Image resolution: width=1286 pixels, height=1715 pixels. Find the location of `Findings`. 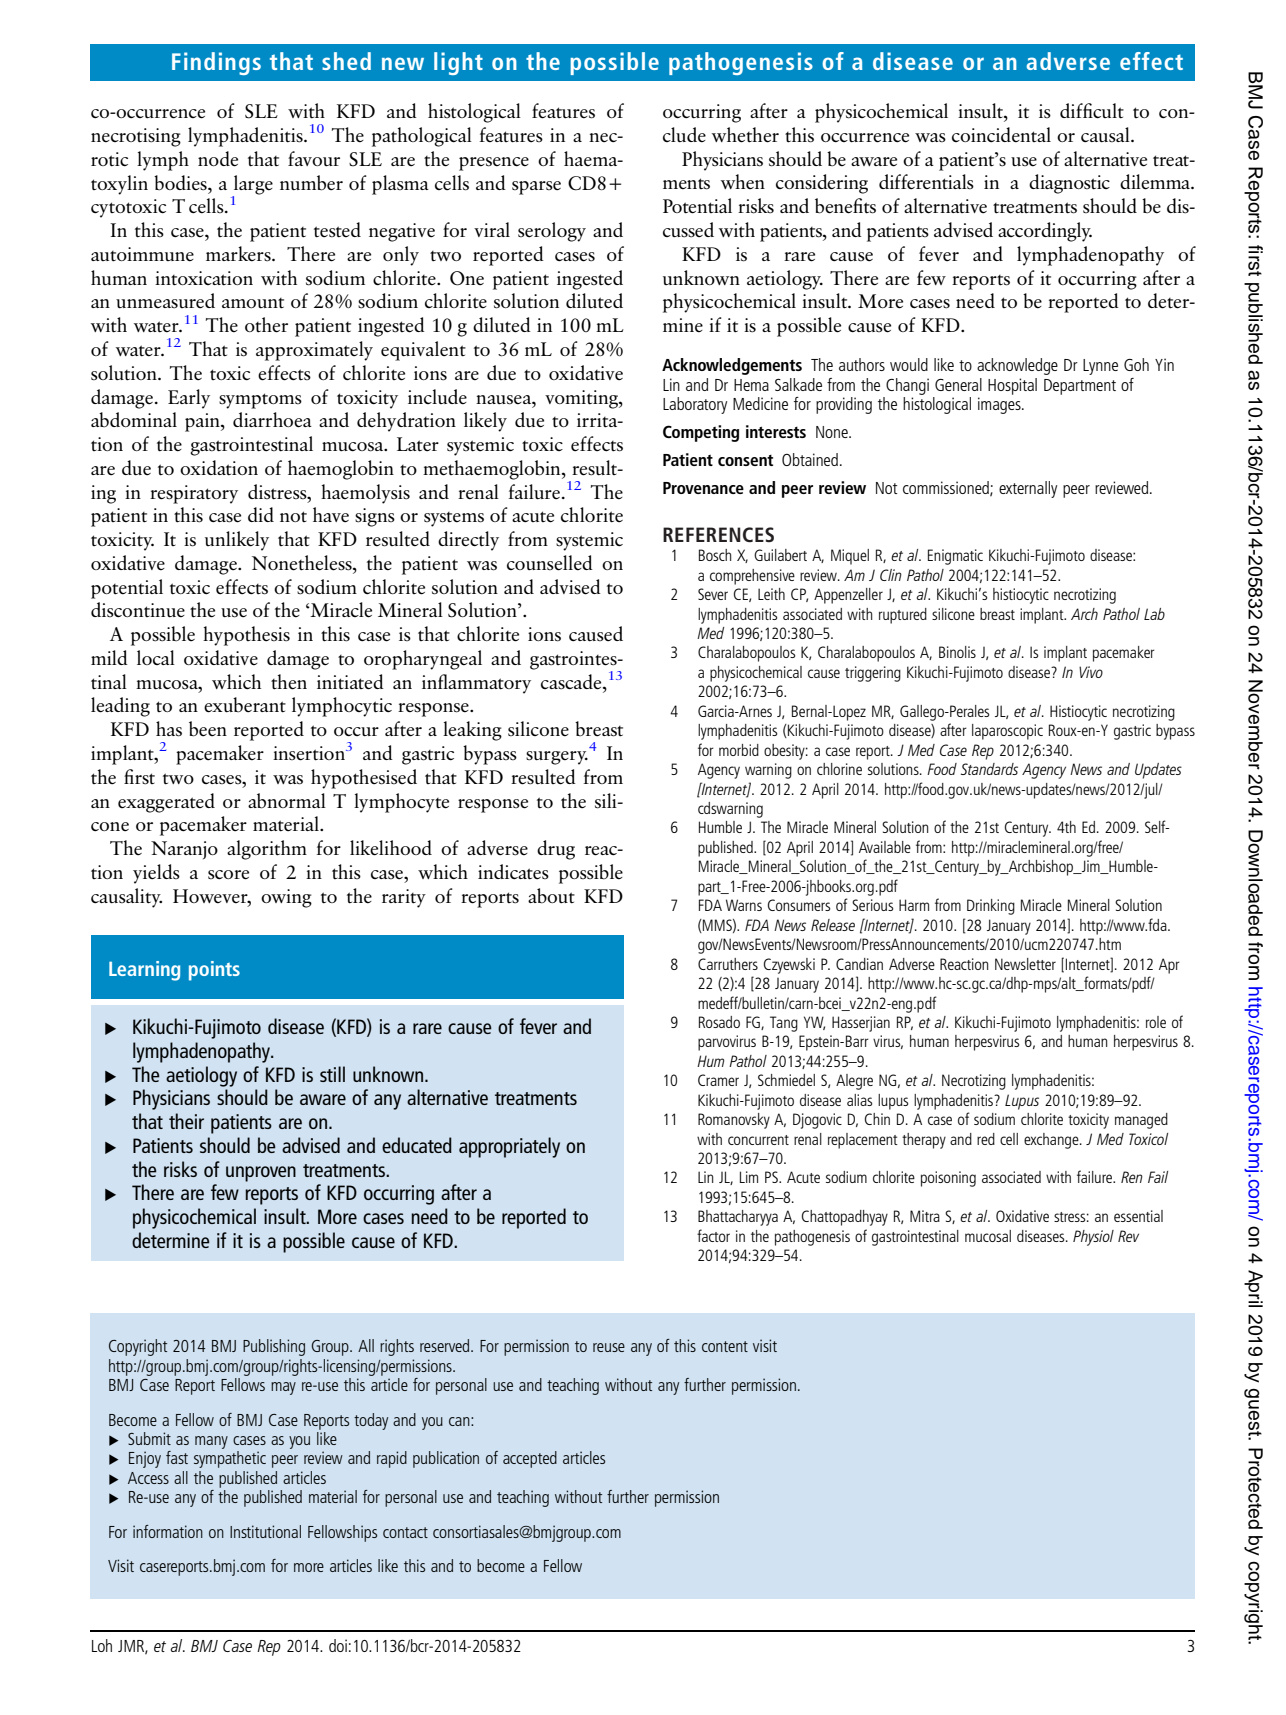

Findings is located at coordinates (216, 63).
